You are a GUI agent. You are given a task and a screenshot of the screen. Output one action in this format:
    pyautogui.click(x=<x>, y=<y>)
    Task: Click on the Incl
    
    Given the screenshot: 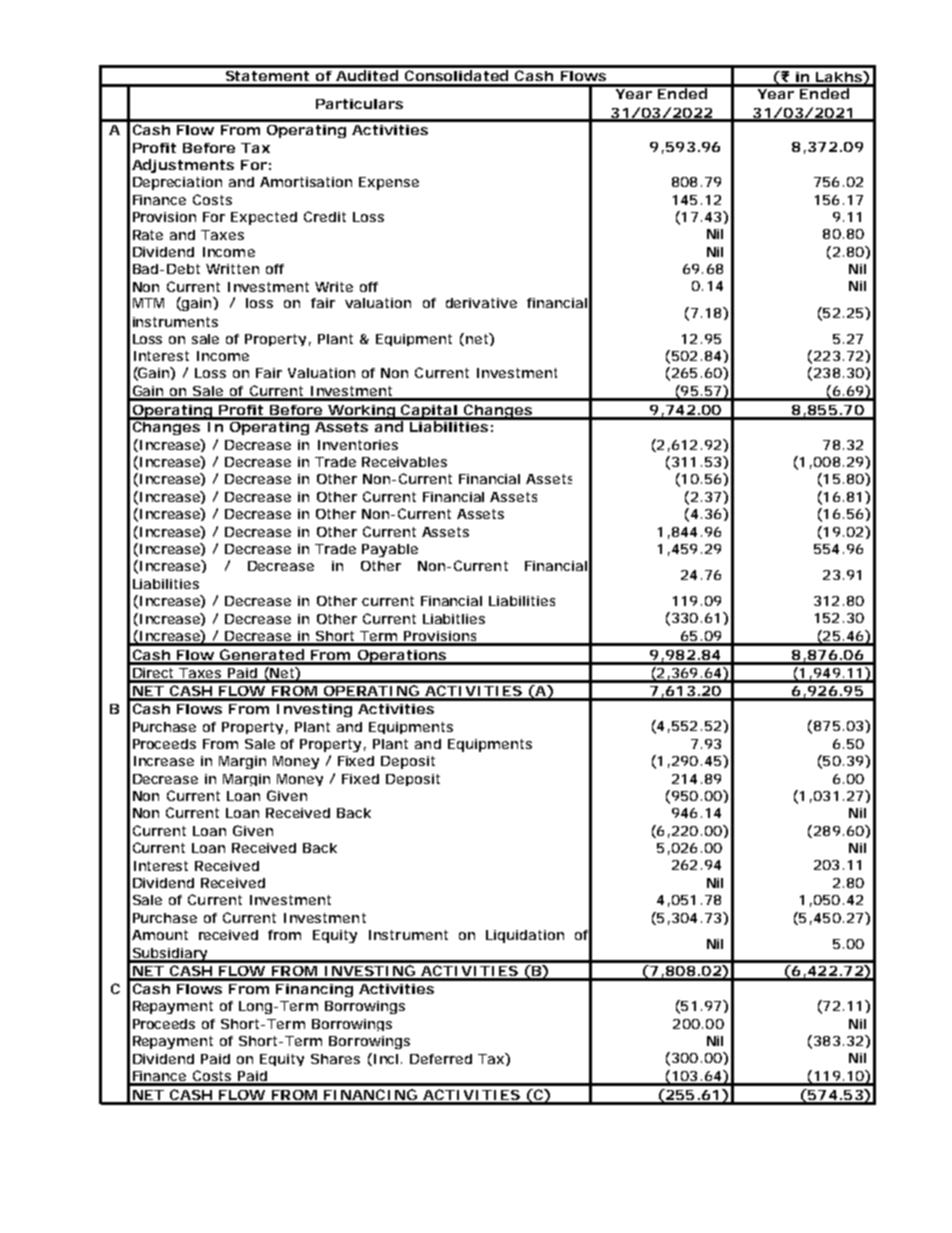 What is the action you would take?
    pyautogui.click(x=384, y=1059)
